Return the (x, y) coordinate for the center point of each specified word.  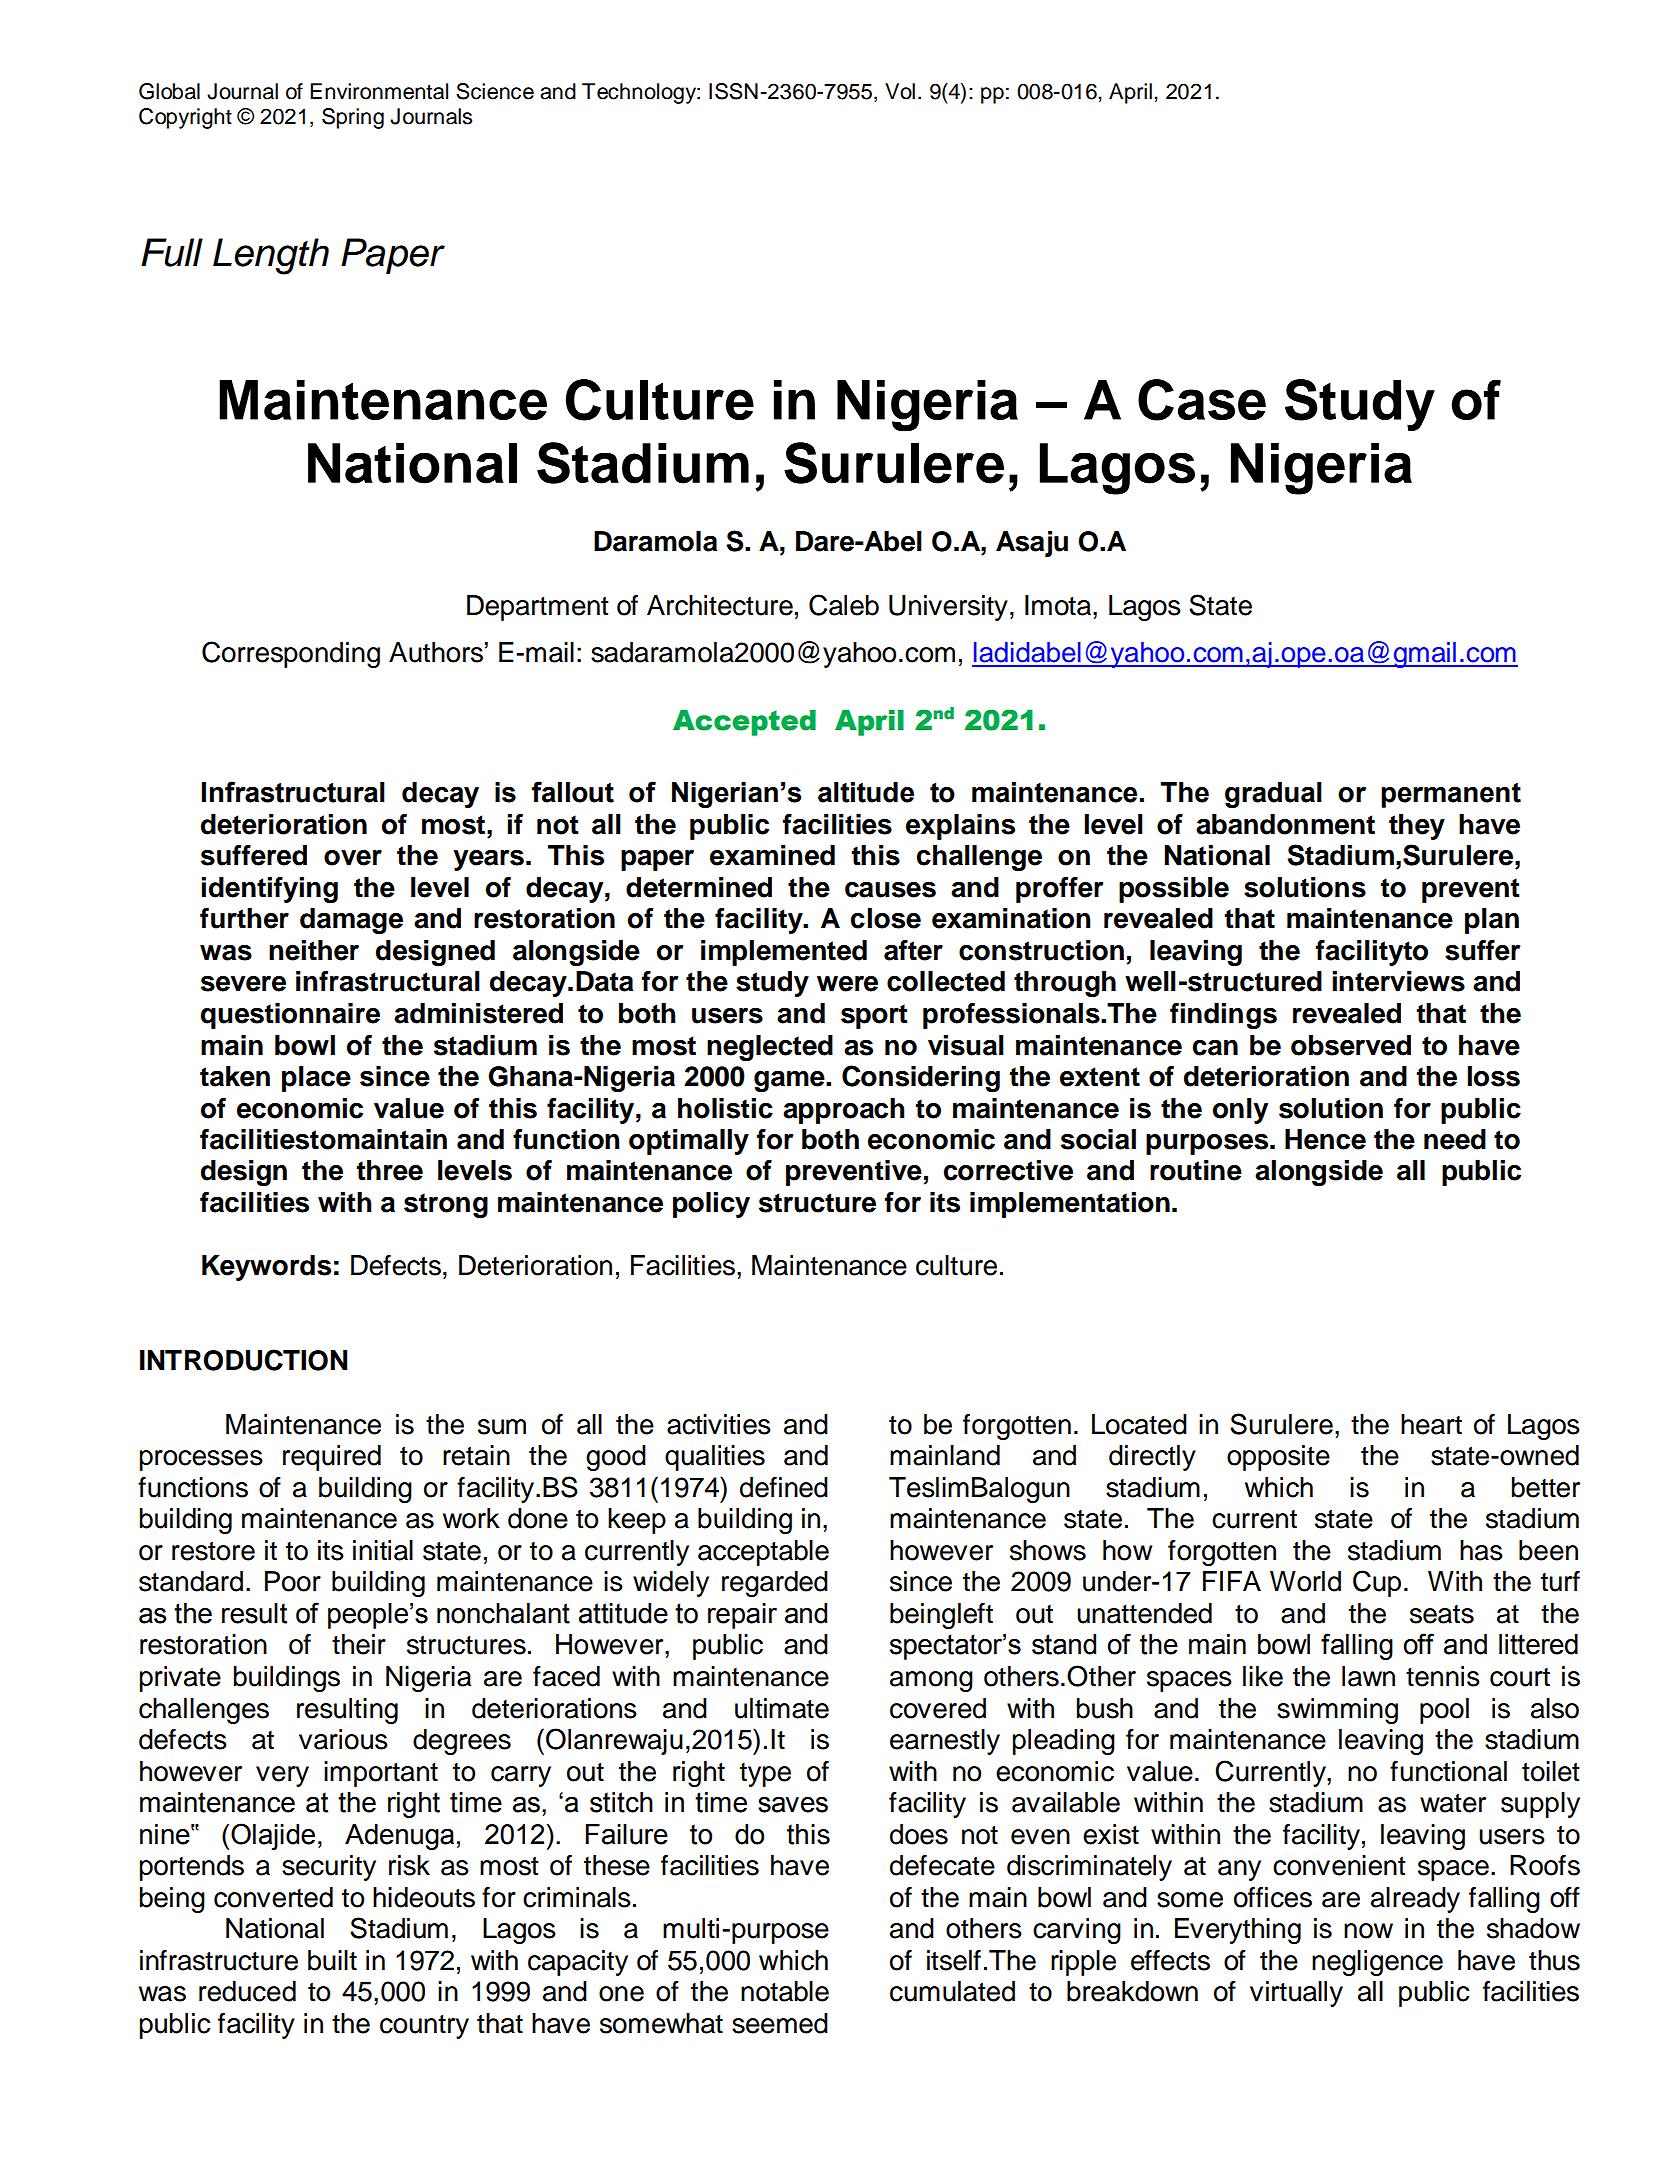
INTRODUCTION (244, 1360)
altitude (866, 792)
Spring (353, 118)
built (332, 1960)
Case (1202, 400)
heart (1431, 1424)
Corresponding (291, 654)
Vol (900, 91)
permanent (1451, 795)
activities (719, 1424)
